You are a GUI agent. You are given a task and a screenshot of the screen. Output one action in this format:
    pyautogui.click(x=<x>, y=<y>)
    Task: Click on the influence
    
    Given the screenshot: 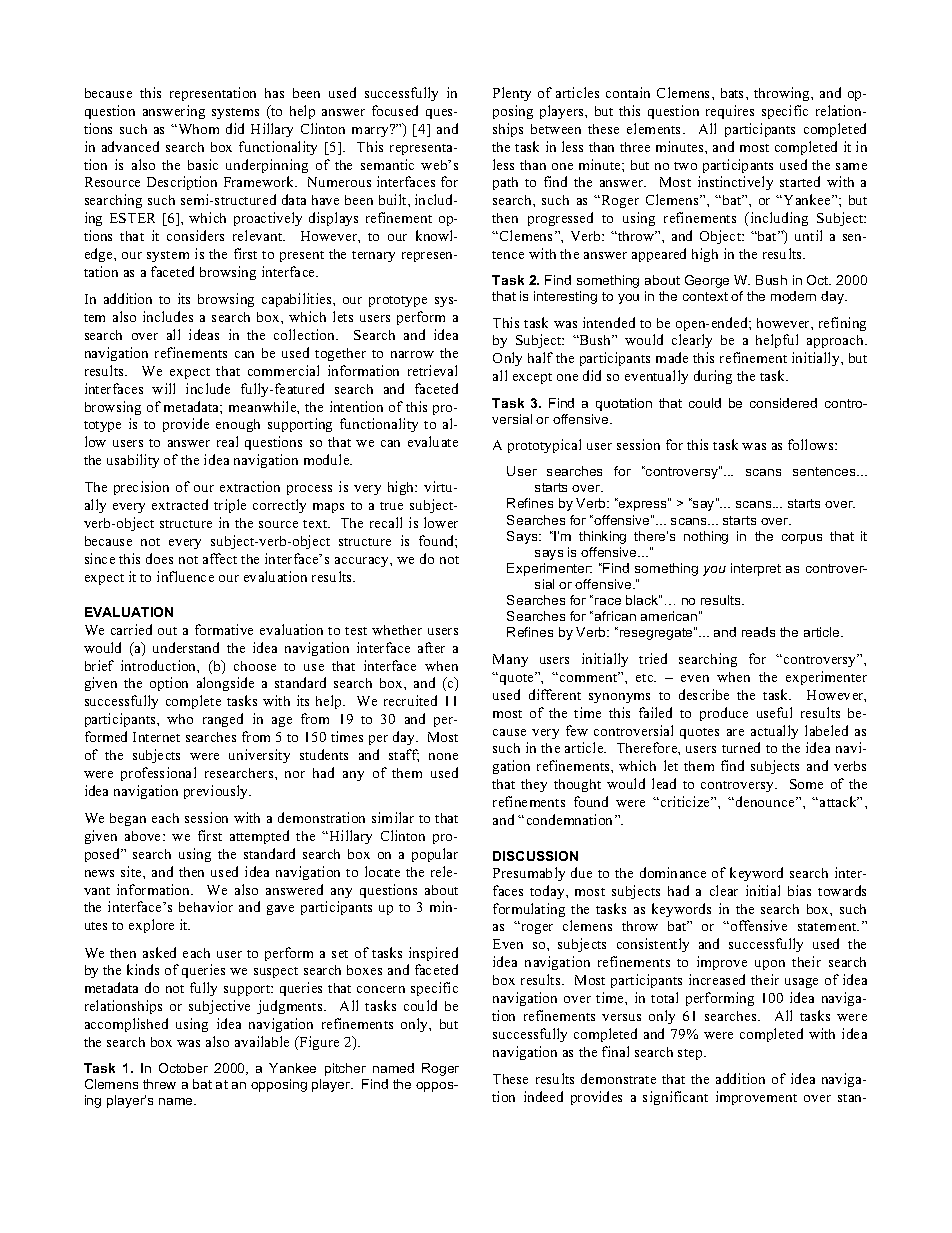 What is the action you would take?
    pyautogui.click(x=185, y=576)
